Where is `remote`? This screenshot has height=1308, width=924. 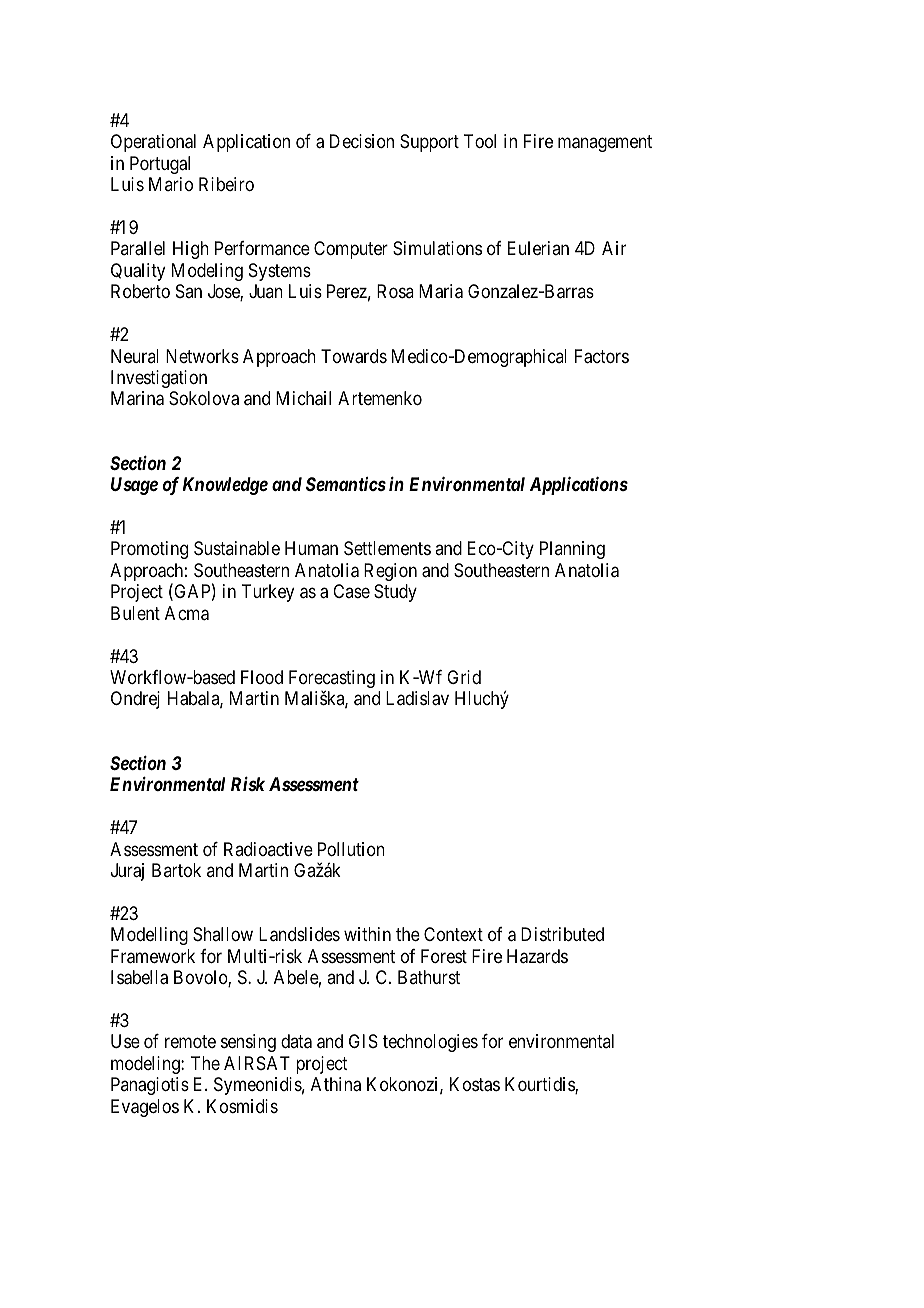 remote is located at coordinates (190, 1042).
